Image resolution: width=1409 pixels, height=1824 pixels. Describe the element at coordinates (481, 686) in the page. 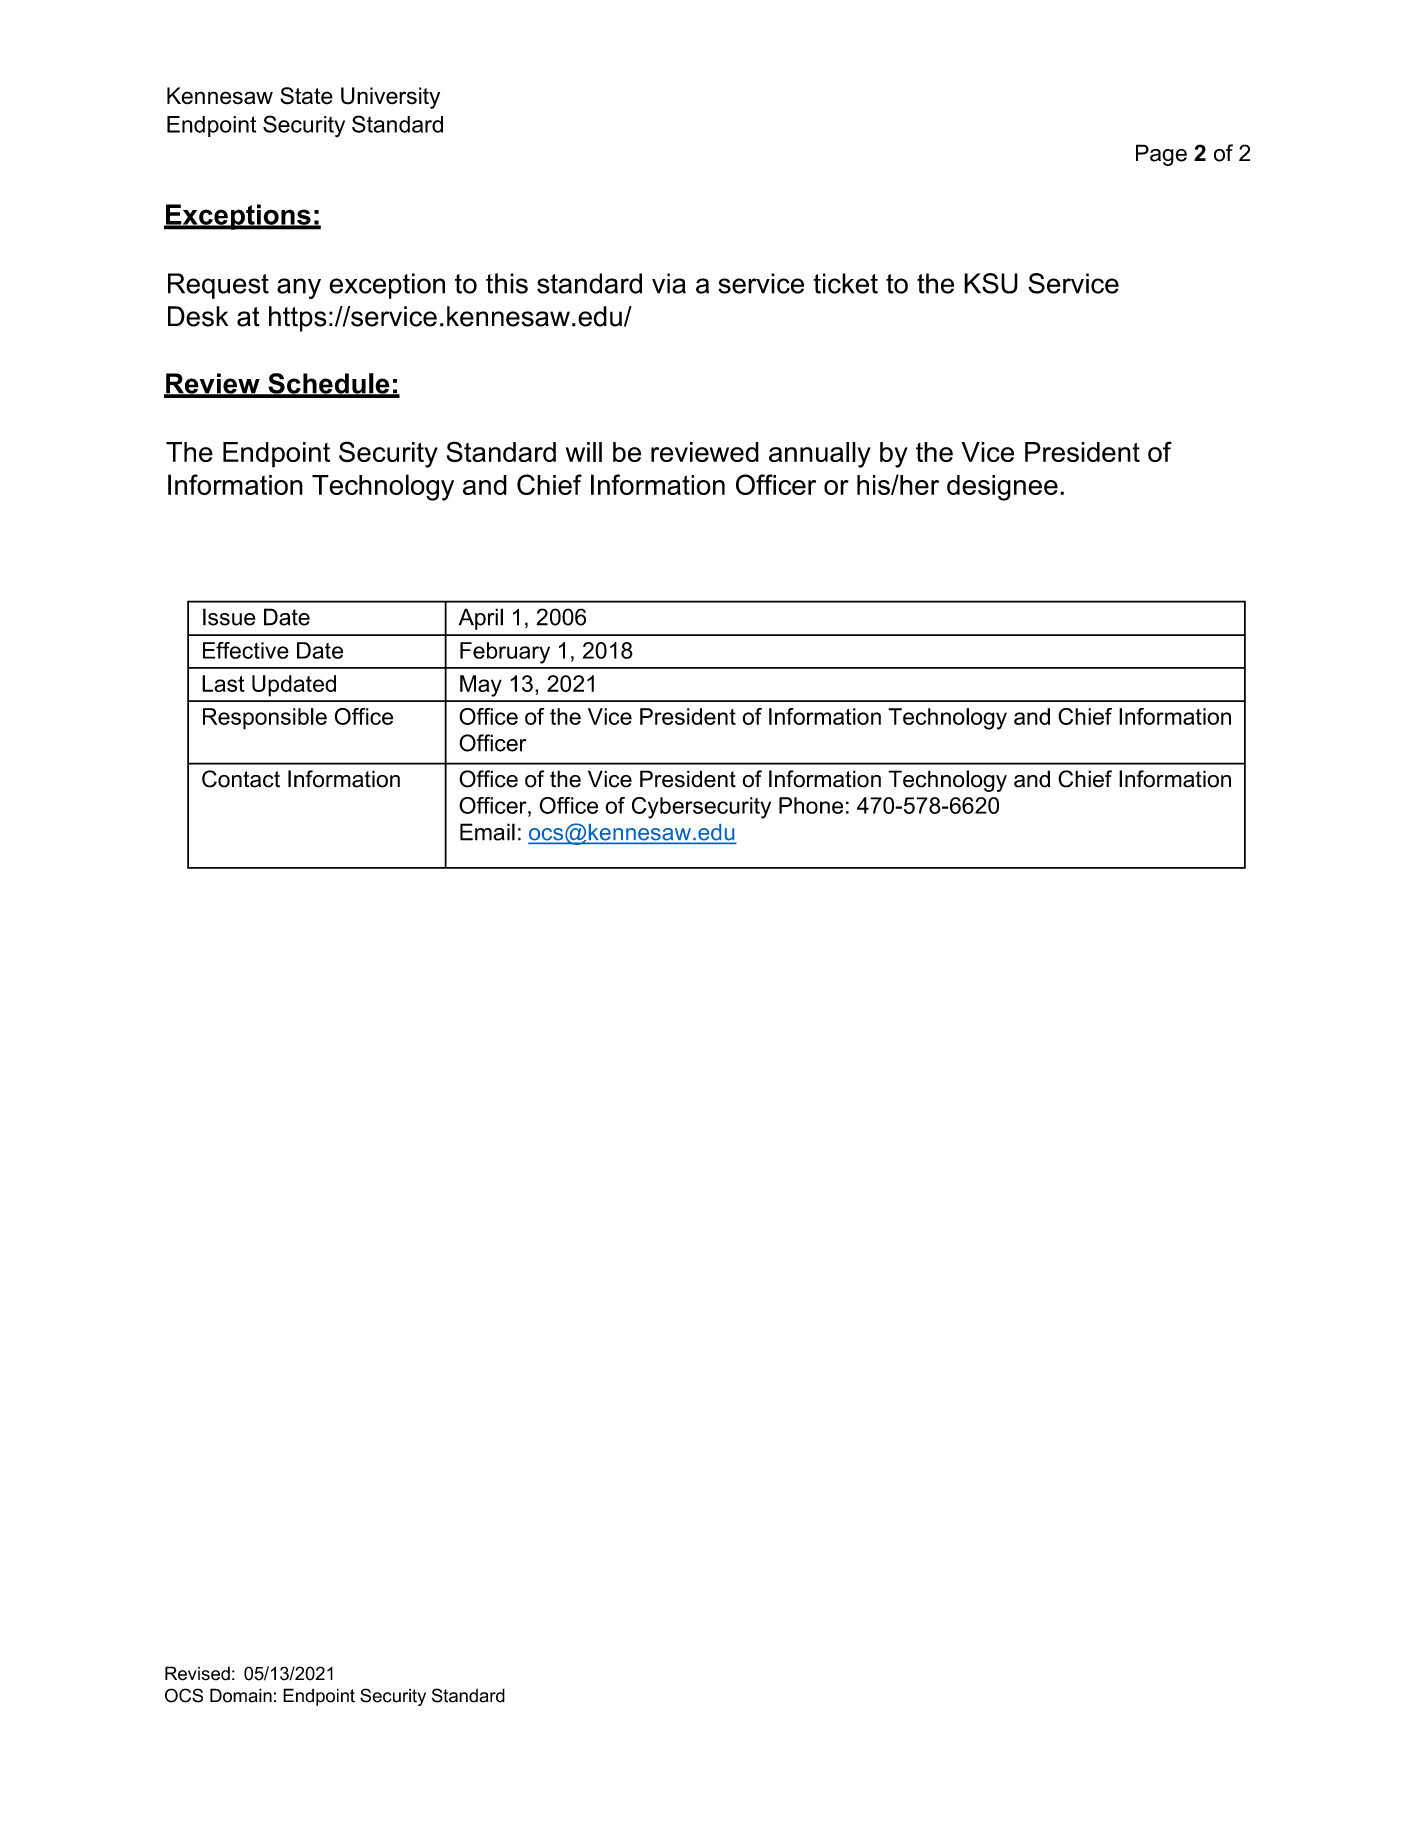

I see `May` at that location.
